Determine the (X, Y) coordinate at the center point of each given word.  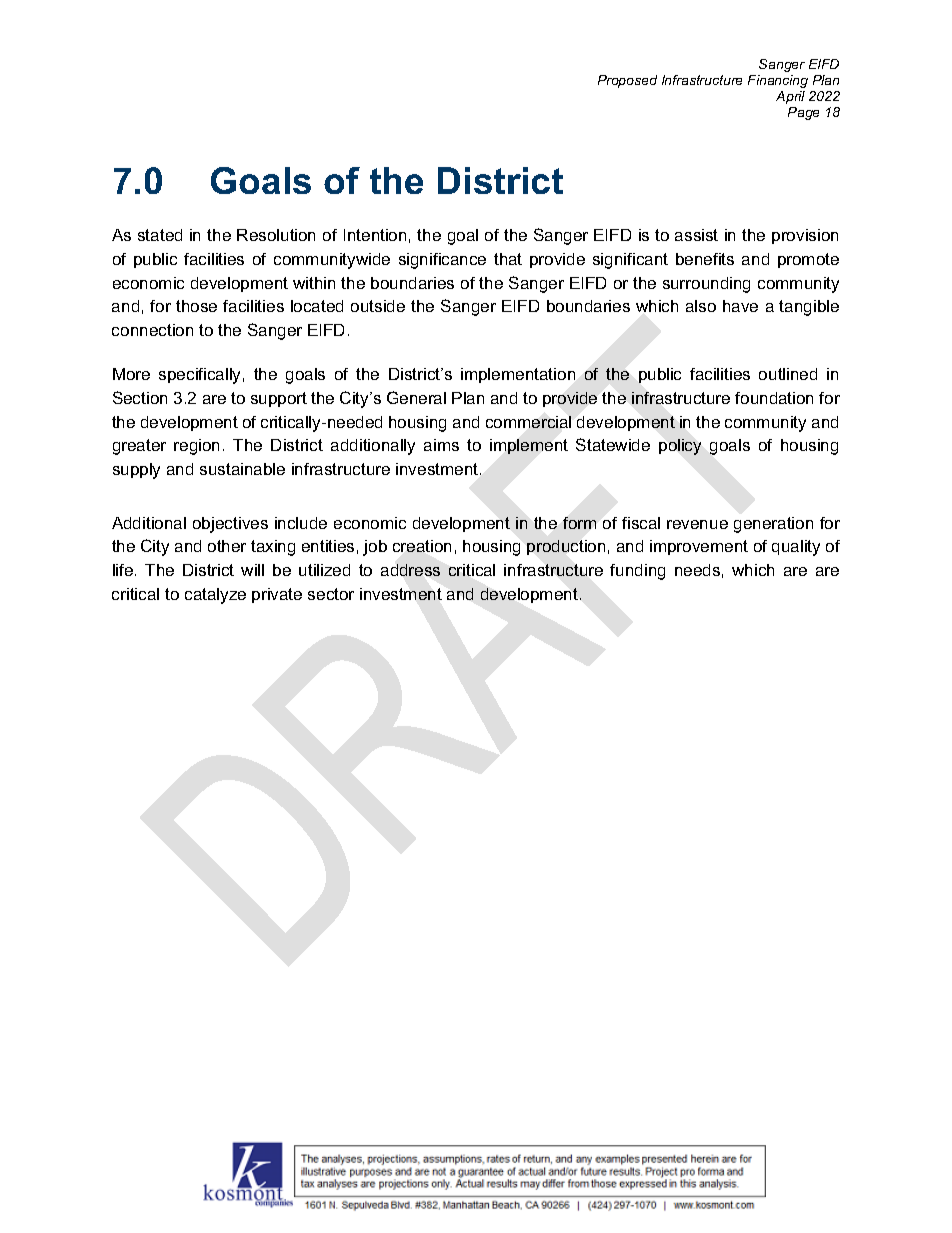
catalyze (215, 596)
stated (160, 235)
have (740, 306)
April (790, 97)
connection (152, 330)
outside (378, 306)
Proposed (627, 81)
